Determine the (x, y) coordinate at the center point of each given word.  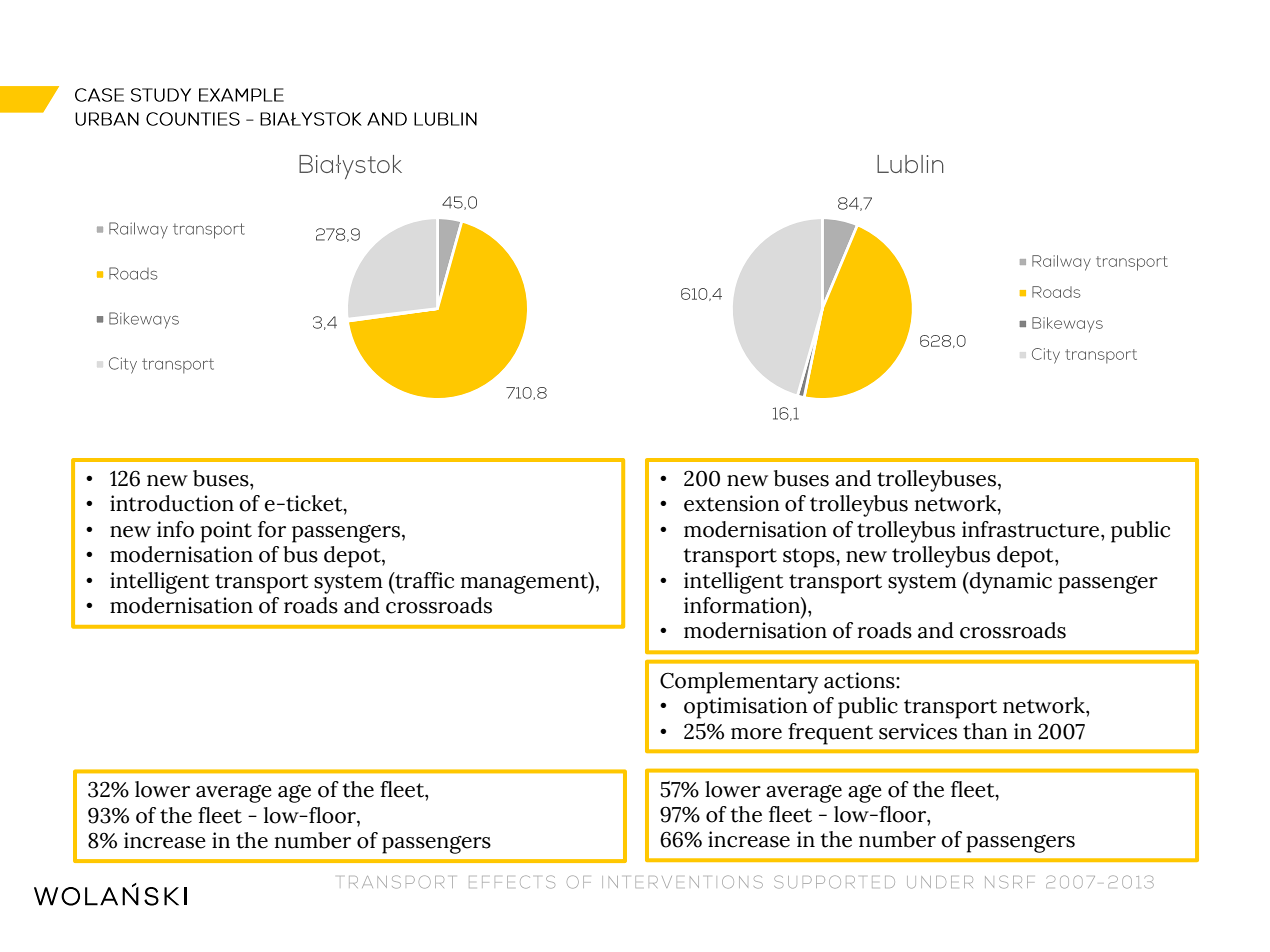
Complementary (739, 683)
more (756, 734)
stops (810, 558)
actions (860, 680)
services (918, 731)
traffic (423, 580)
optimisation (746, 708)
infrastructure (1032, 529)
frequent (830, 734)
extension (732, 503)
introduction (172, 503)
